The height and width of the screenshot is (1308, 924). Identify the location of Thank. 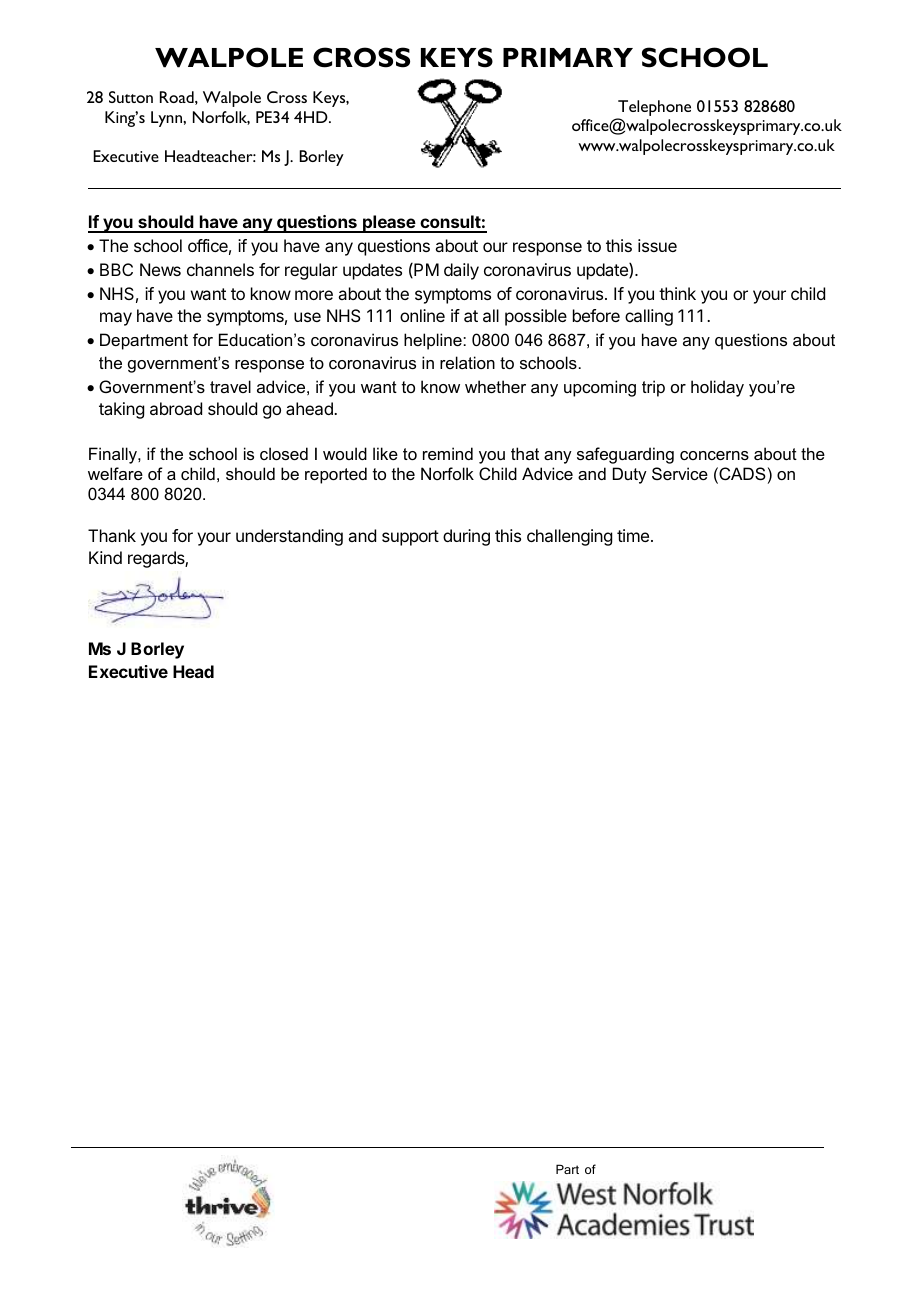
(112, 535).
